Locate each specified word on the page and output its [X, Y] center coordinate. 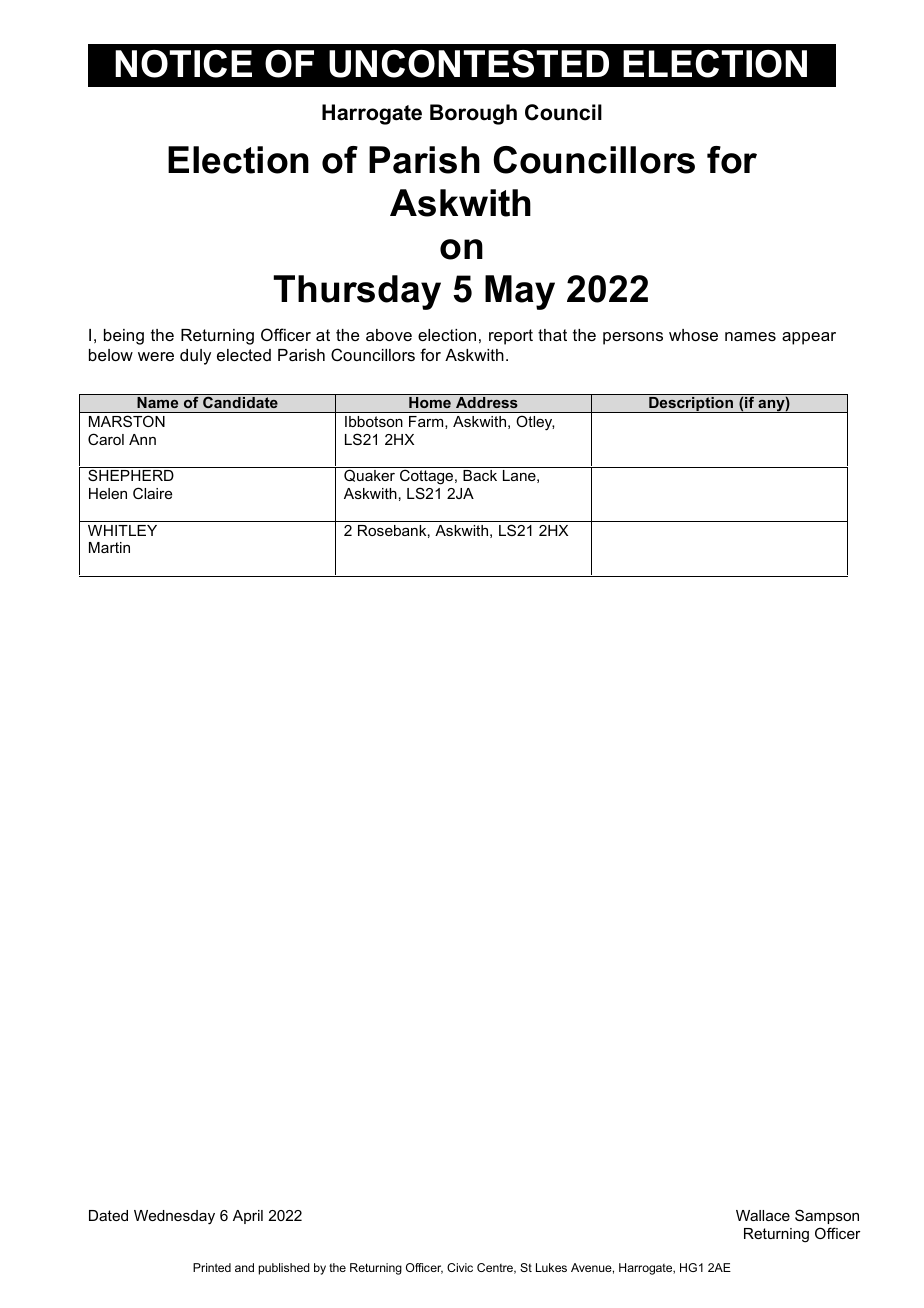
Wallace [763, 1215]
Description [691, 404]
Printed [212, 1267]
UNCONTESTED [469, 64]
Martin [109, 547]
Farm [427, 421]
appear [809, 338]
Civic [460, 1267]
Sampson [827, 1216]
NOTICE [183, 64]
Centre [496, 1268]
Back [480, 475]
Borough [473, 114]
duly [195, 357]
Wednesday [174, 1217]
